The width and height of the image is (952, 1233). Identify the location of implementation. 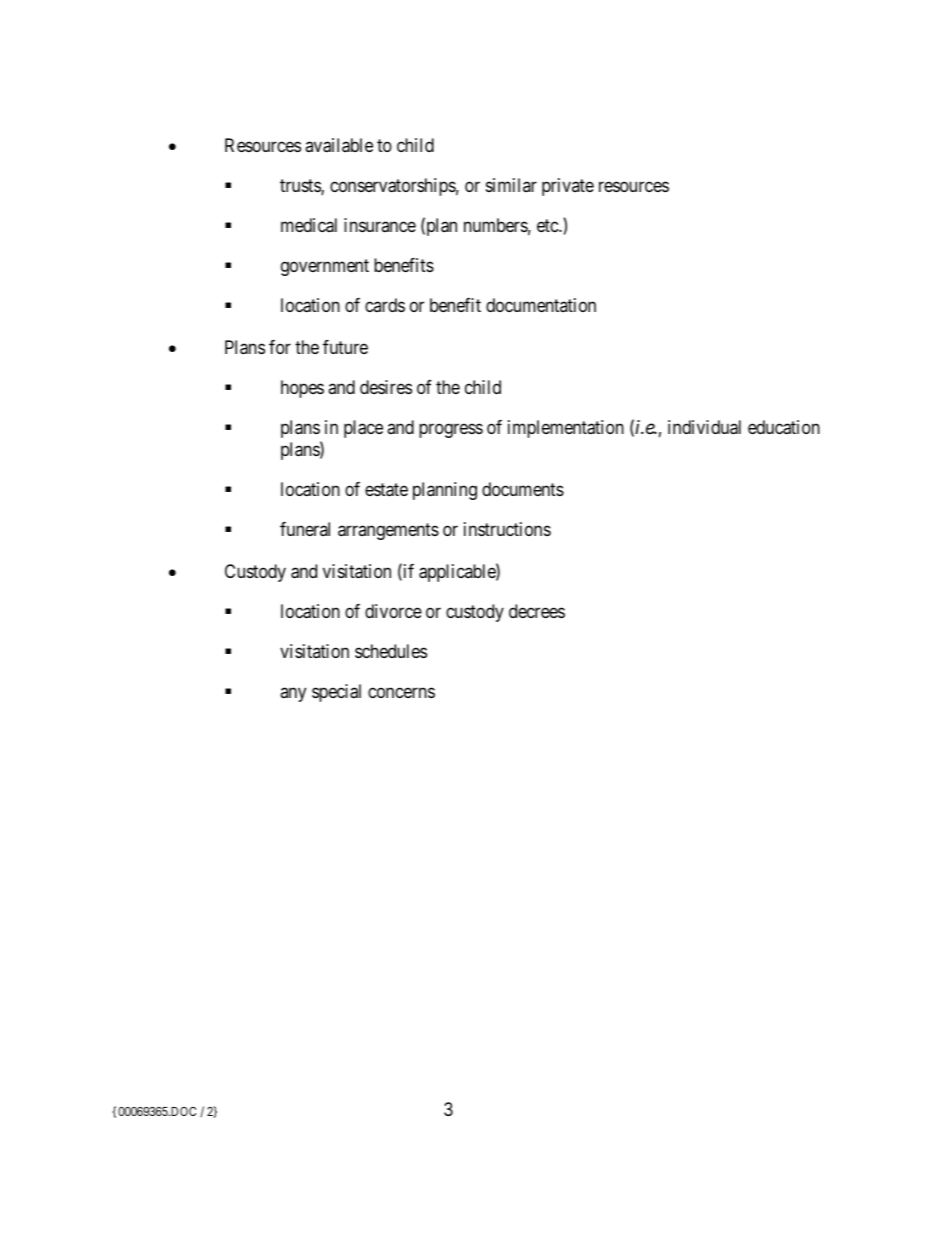
(566, 429).
